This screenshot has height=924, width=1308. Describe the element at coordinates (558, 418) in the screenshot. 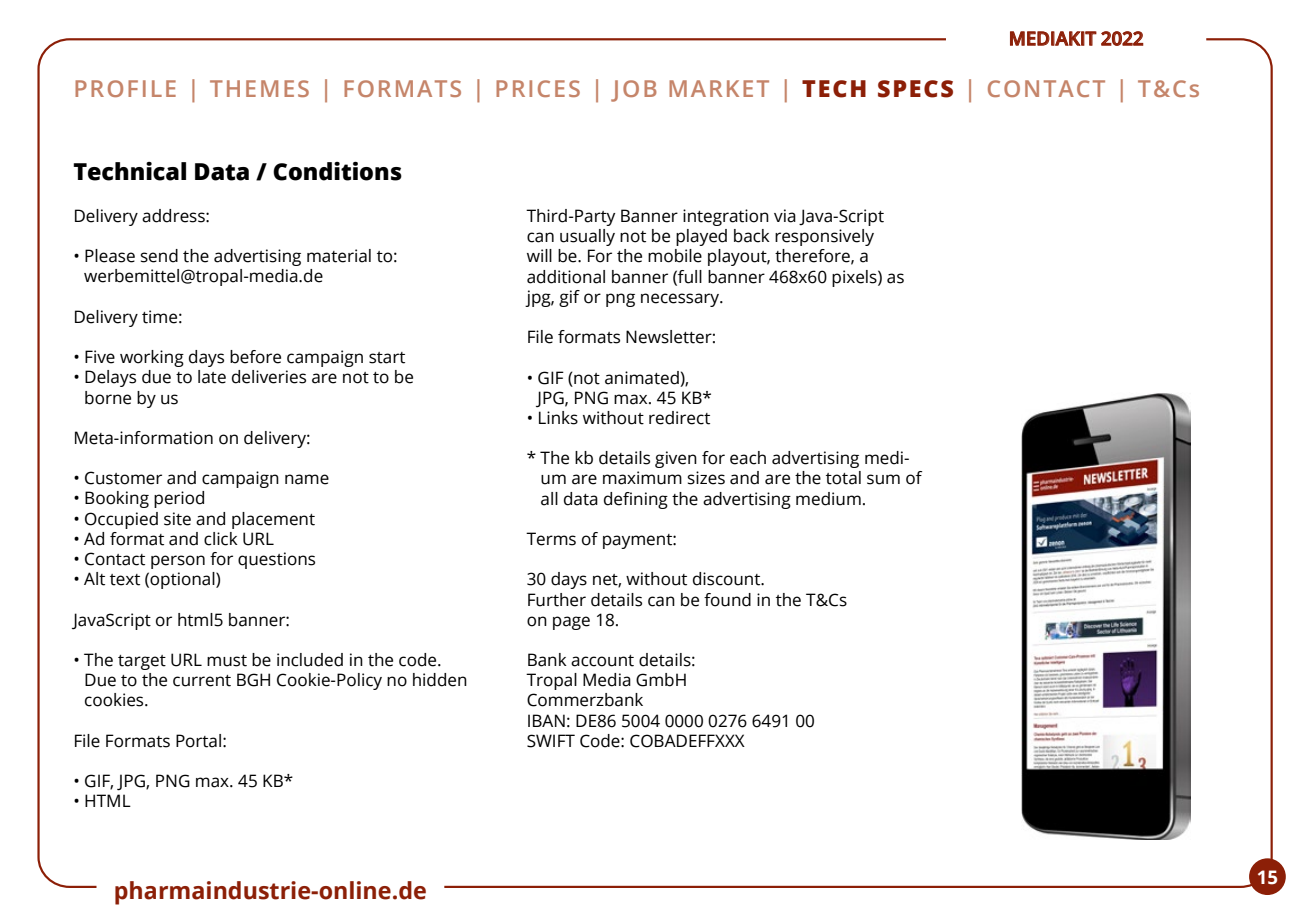

I see `Links` at that location.
